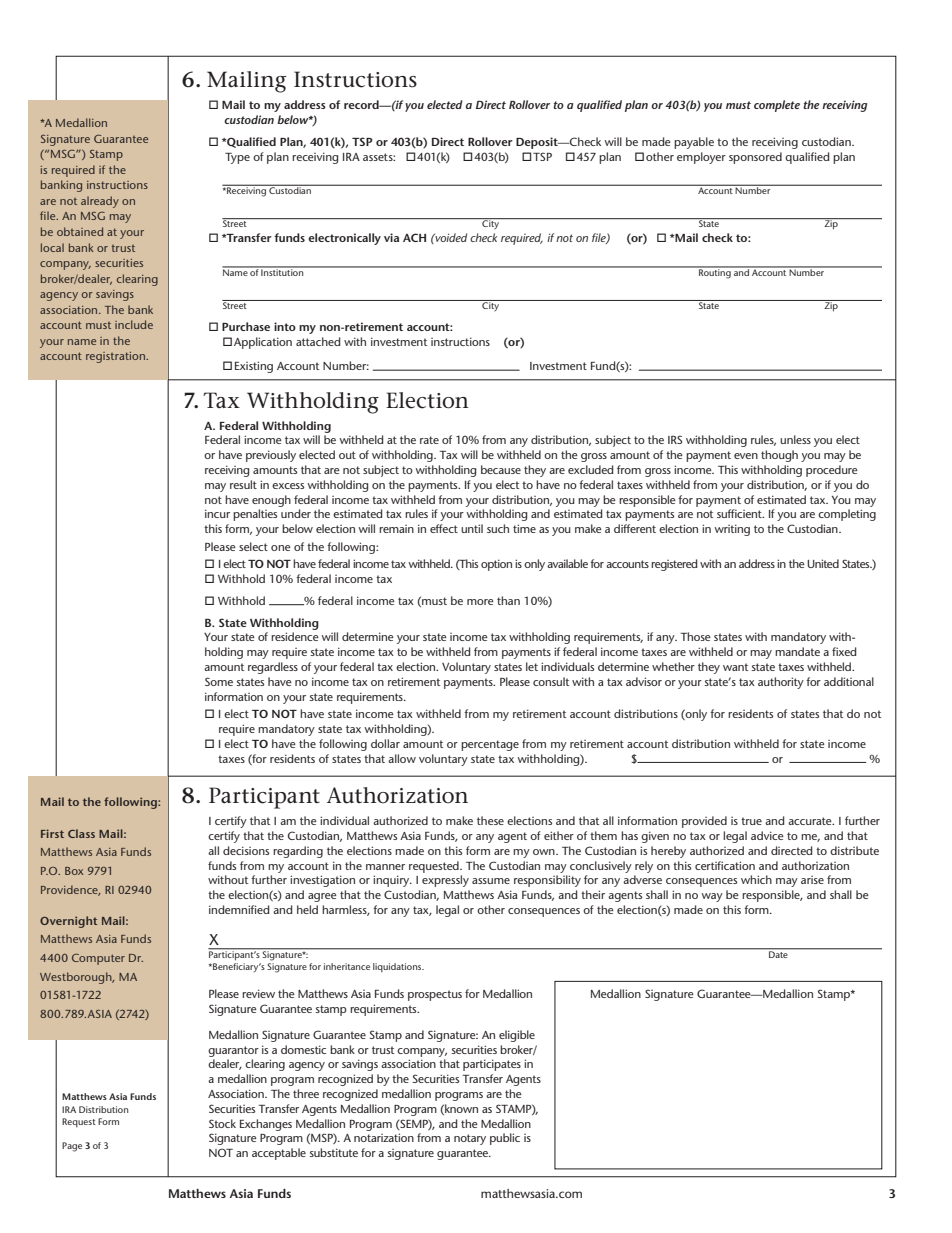 The image size is (952, 1233). Describe the element at coordinates (391, 237) in the screenshot. I see `via` at that location.
